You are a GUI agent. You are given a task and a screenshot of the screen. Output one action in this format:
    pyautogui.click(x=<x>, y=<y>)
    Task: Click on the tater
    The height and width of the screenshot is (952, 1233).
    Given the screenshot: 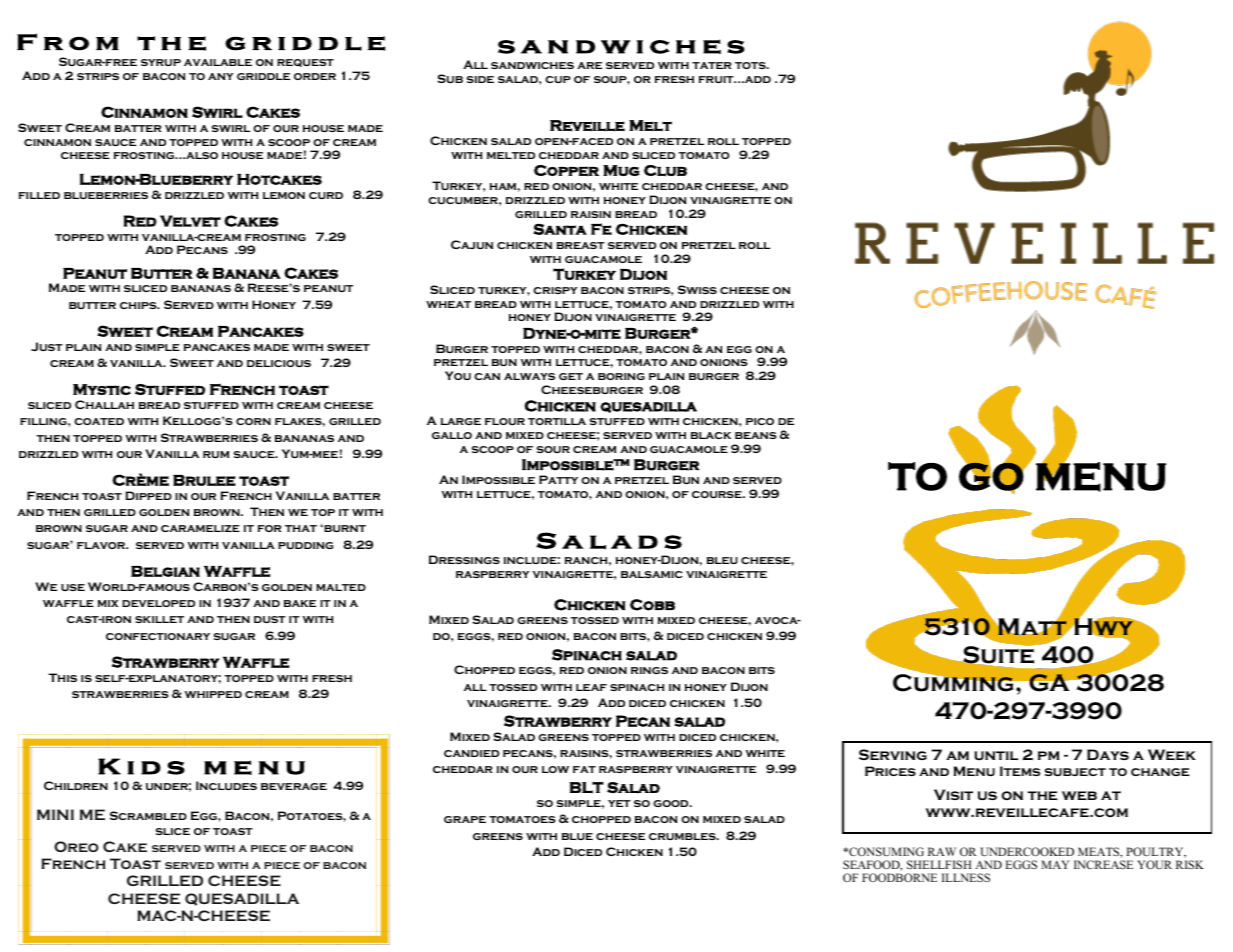 What is the action you would take?
    pyautogui.click(x=712, y=65)
